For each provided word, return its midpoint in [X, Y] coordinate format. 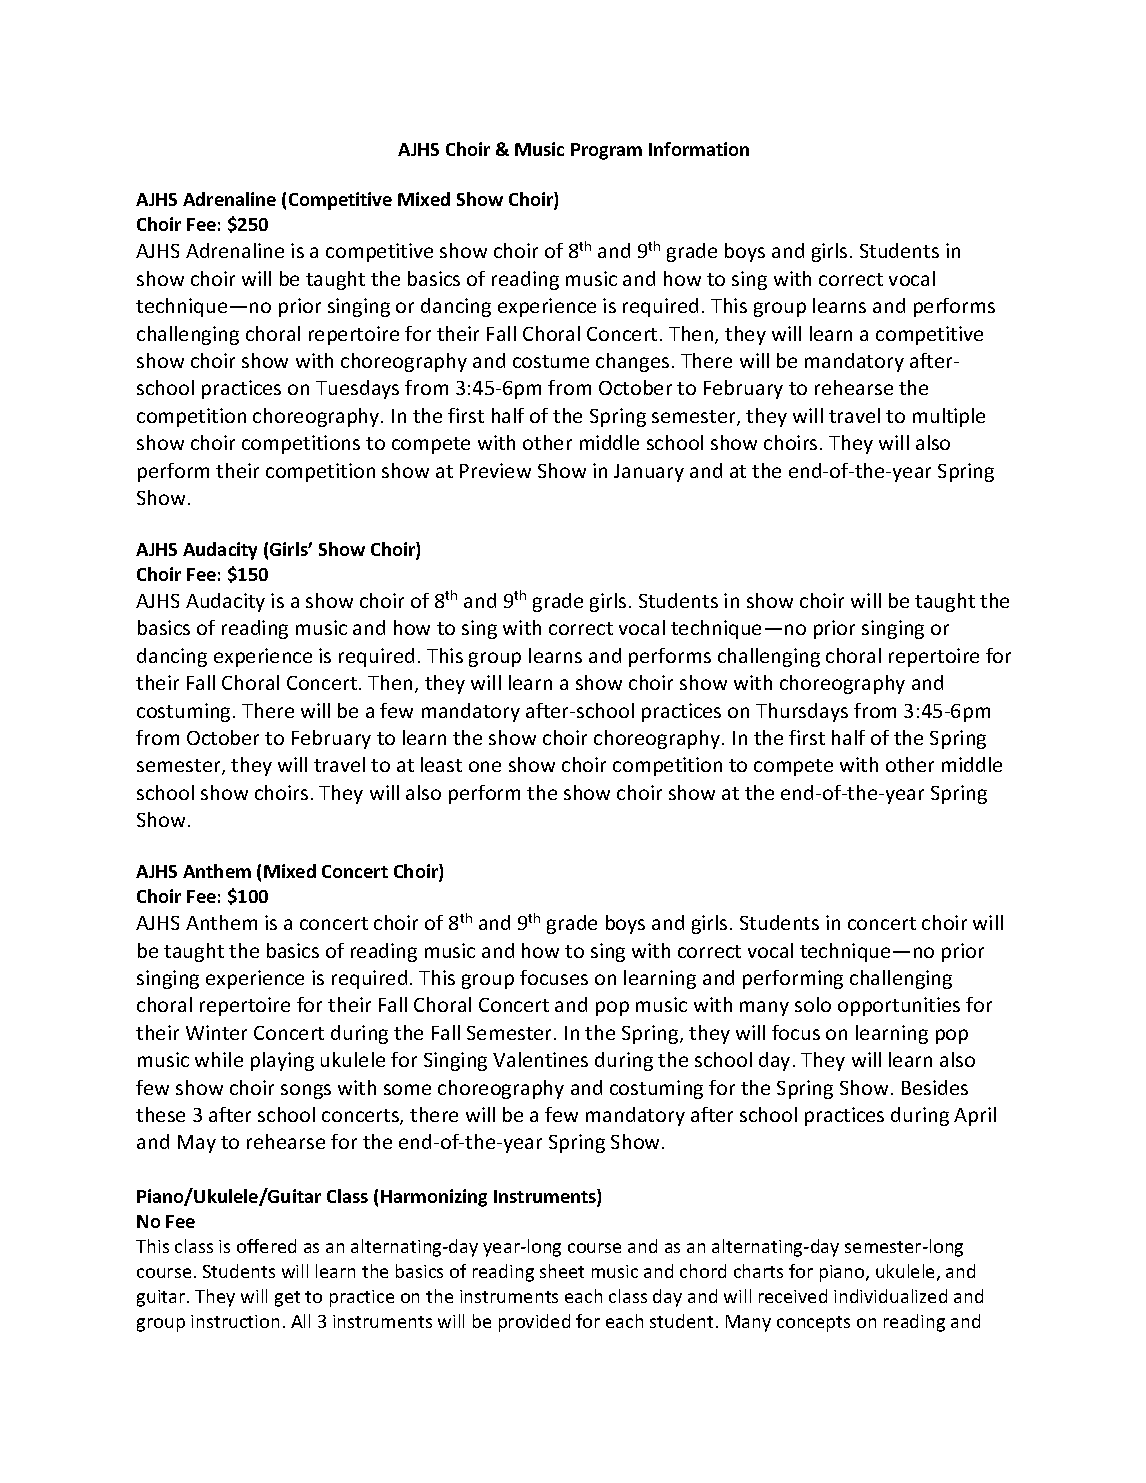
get [287, 1299]
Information [699, 149]
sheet [562, 1271]
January [649, 473]
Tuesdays [357, 389]
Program [606, 151]
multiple [949, 417]
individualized [890, 1296]
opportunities [899, 1006]
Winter [216, 1032]
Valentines [540, 1059]
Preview [495, 470]
